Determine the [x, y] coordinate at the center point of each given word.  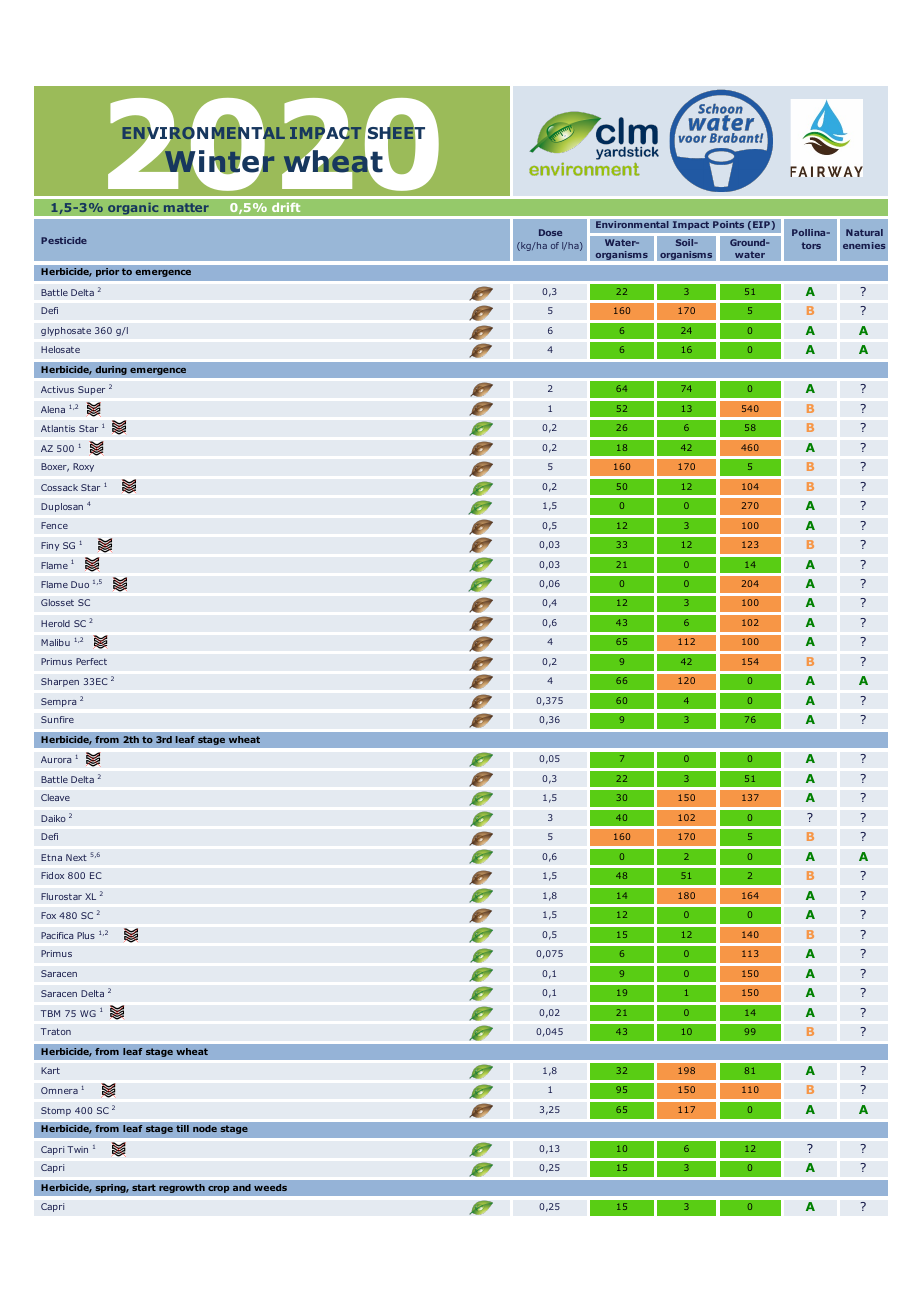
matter [186, 207]
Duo [80, 584]
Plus [86, 935]
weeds [270, 1187]
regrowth [182, 1188]
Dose [550, 232]
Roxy [83, 467]
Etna [51, 857]
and [242, 1187]
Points [729, 225]
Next [76, 857]
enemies [864, 245]
